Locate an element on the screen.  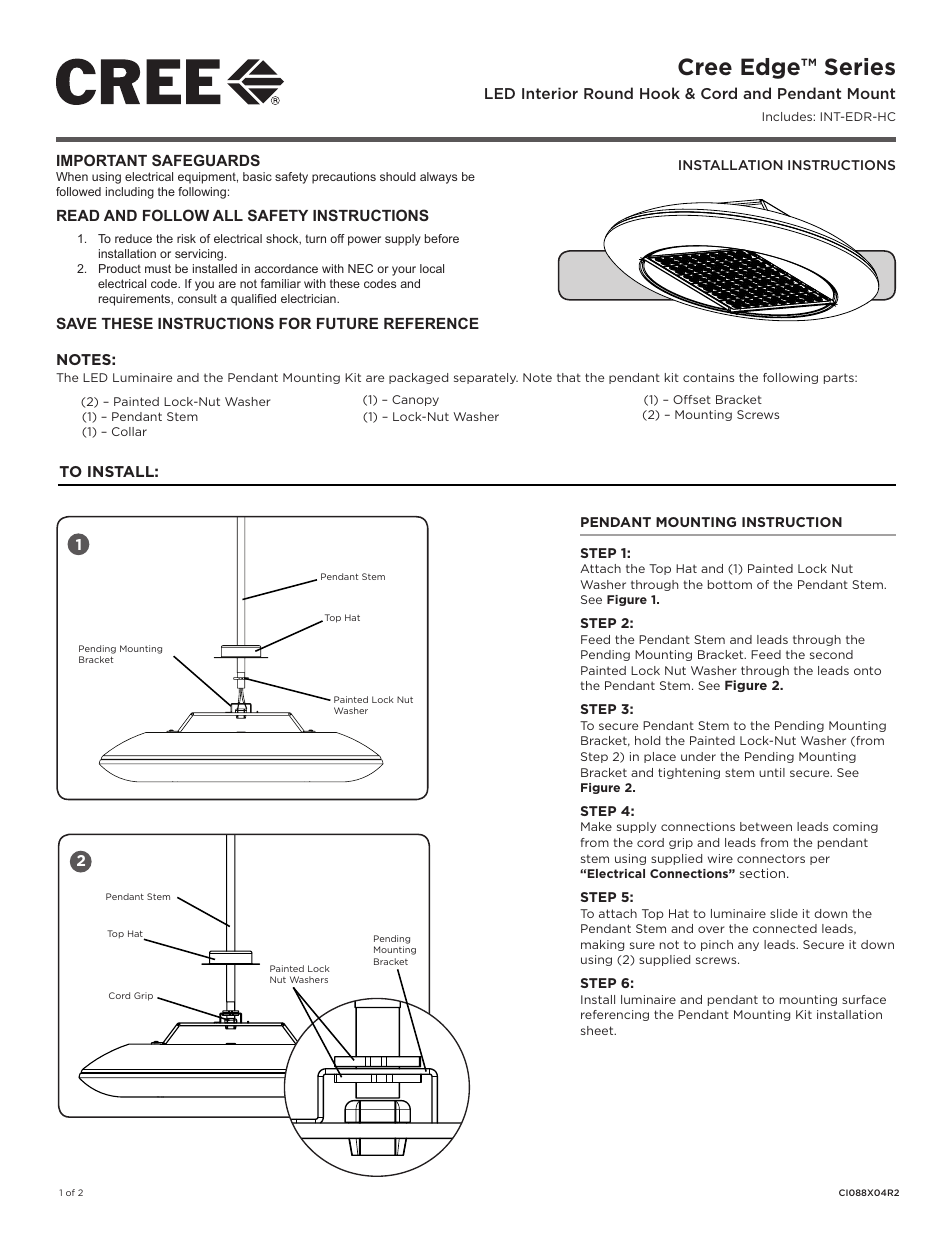
sheet is located at coordinates (598, 1030).
